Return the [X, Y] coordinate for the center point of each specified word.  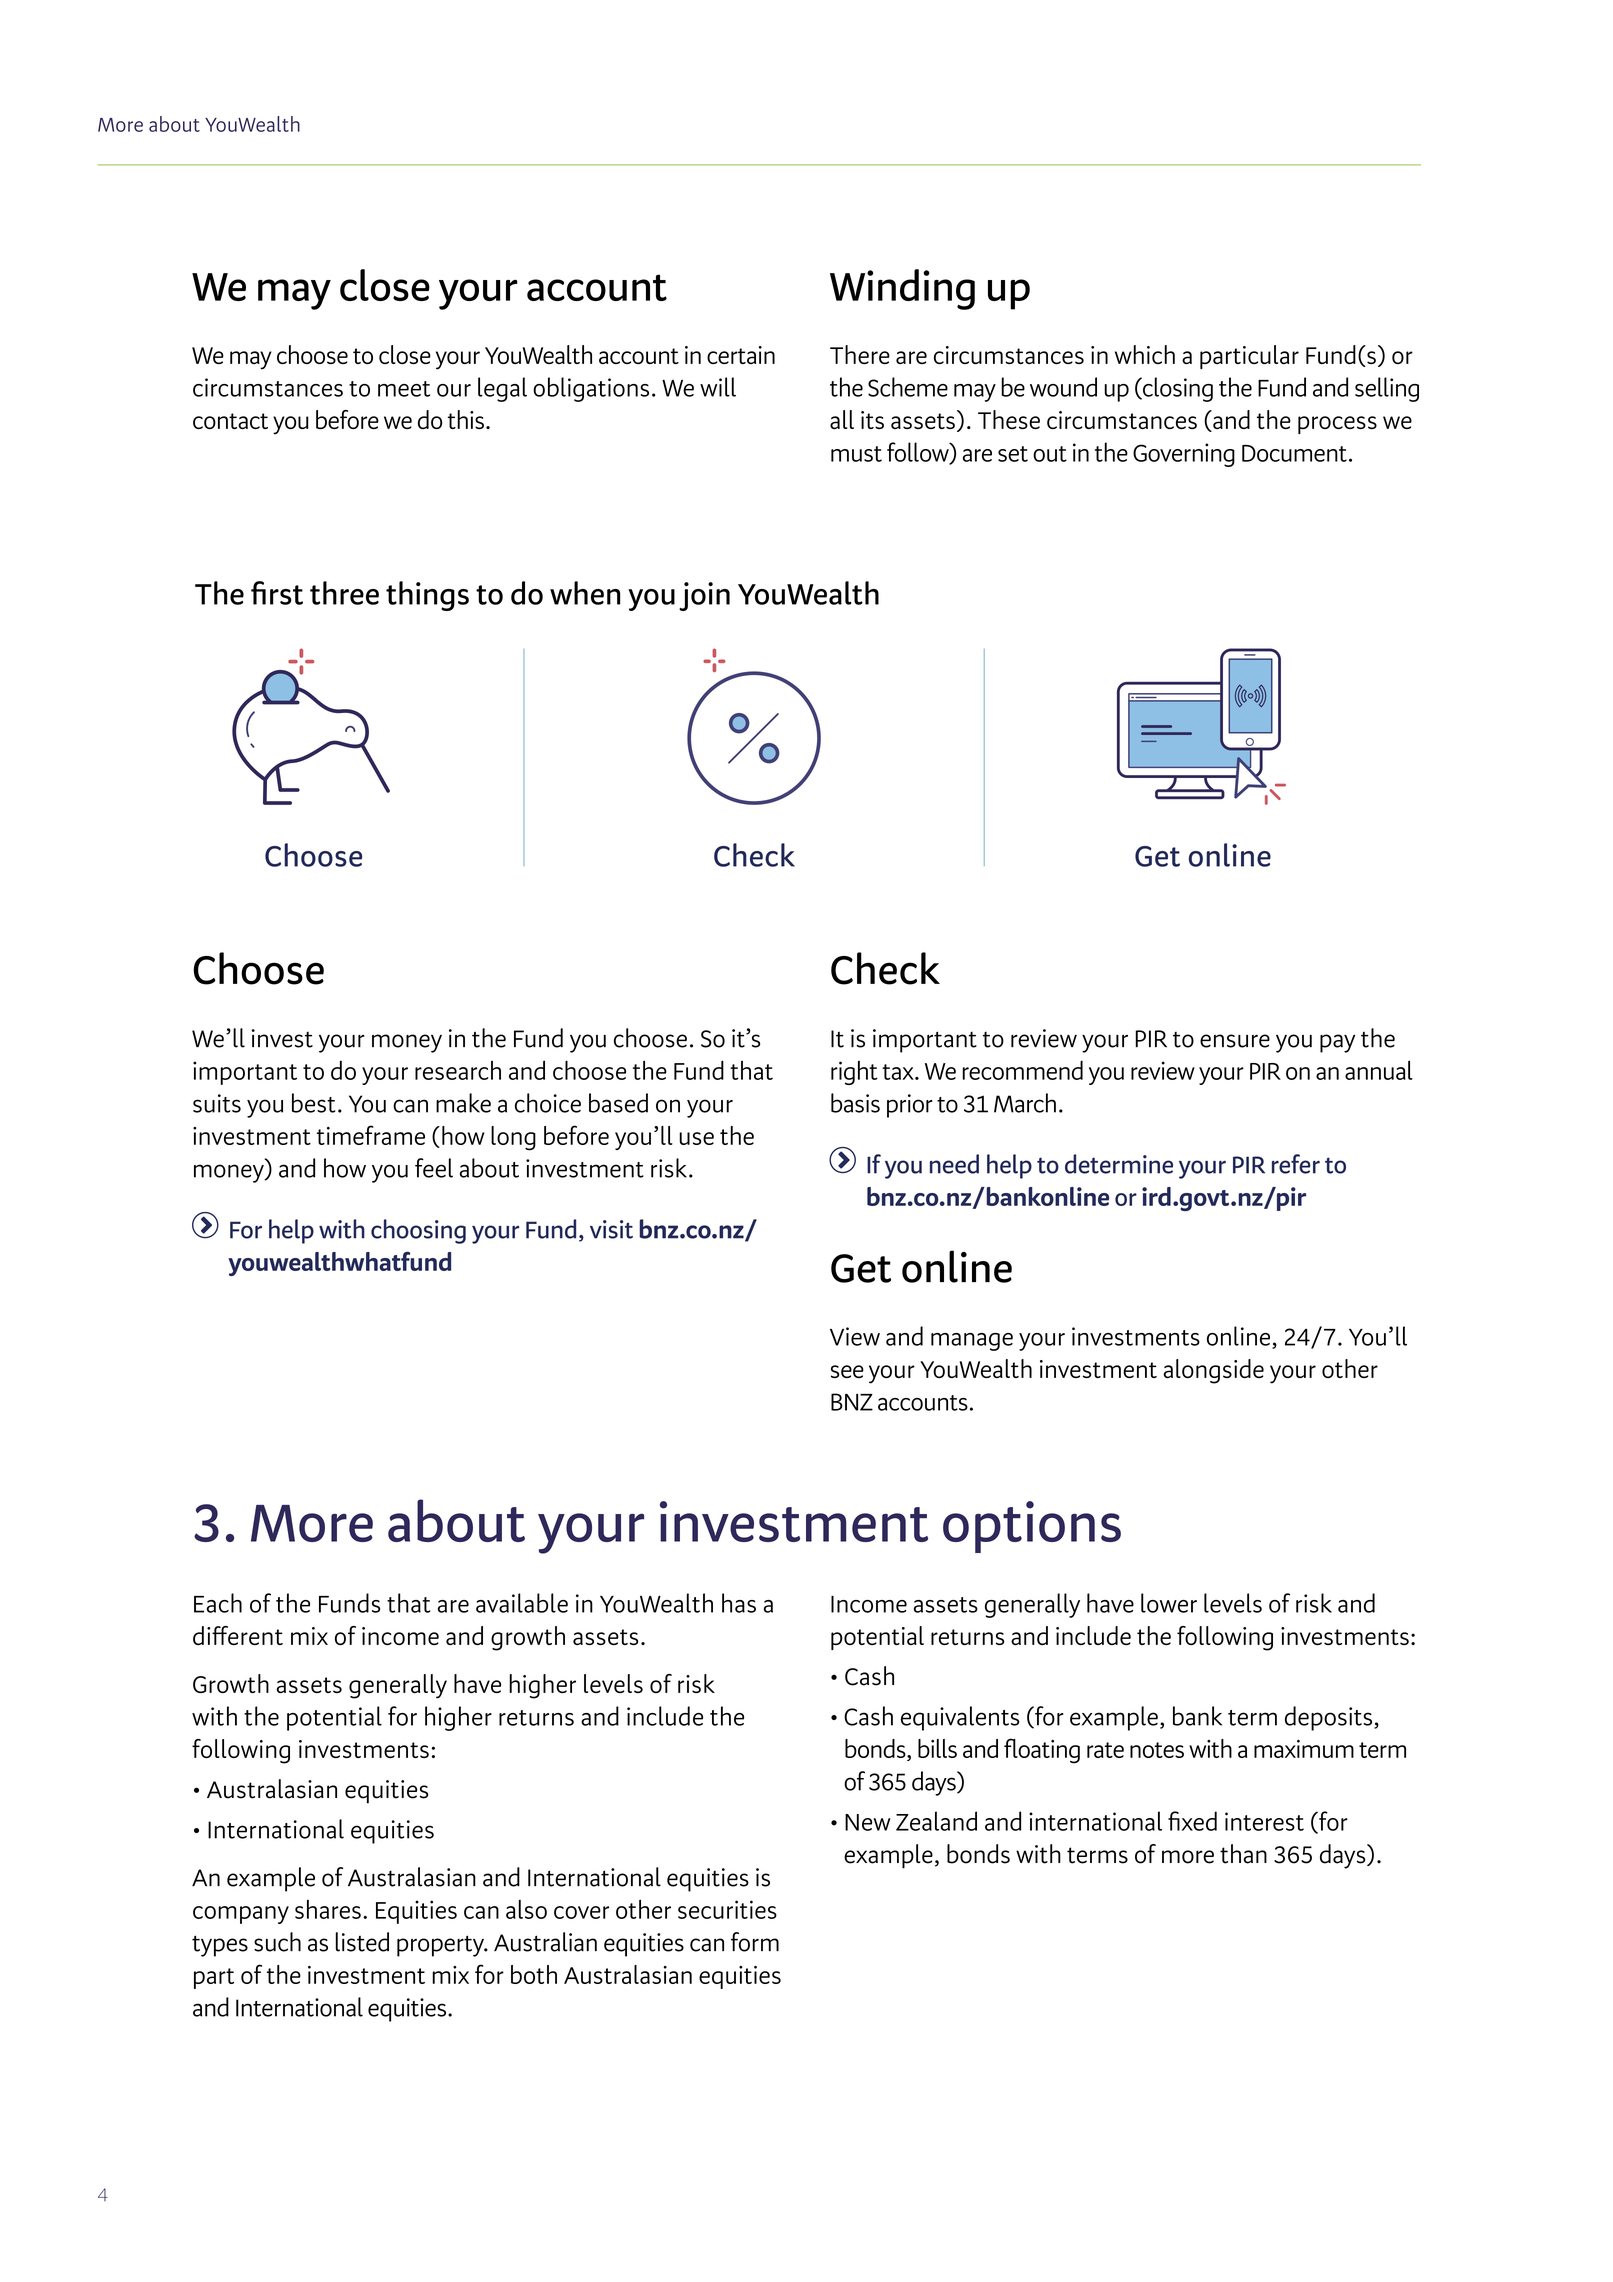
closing [1177, 389]
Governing [1184, 455]
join [704, 596]
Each [218, 1603]
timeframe [371, 1135]
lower [1169, 1603]
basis [855, 1103]
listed [362, 1942]
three [344, 593]
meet [404, 389]
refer [1296, 1164]
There [860, 354]
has [739, 1603]
